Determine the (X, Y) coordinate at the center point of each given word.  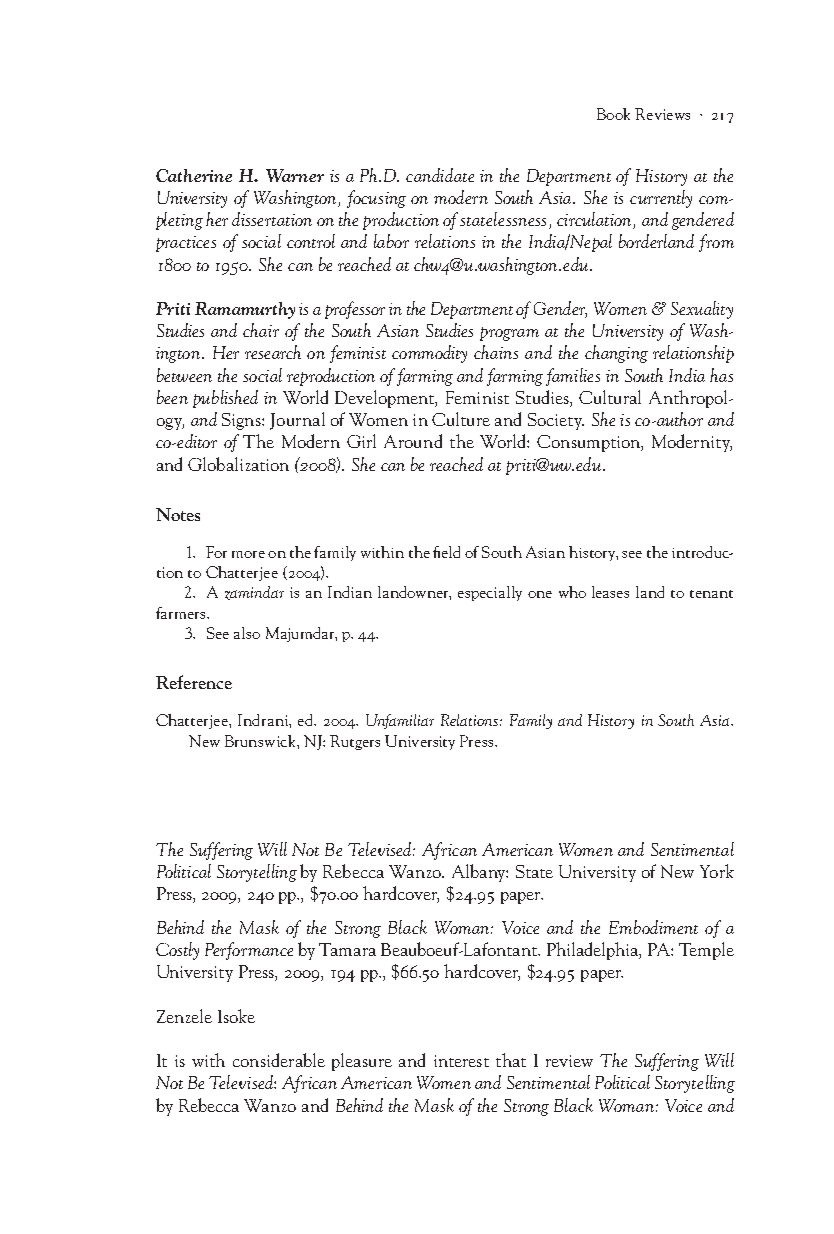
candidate (440, 175)
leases (610, 592)
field (446, 552)
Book (613, 114)
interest (461, 1061)
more (248, 554)
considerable (279, 1060)
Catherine (194, 175)
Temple (706, 951)
